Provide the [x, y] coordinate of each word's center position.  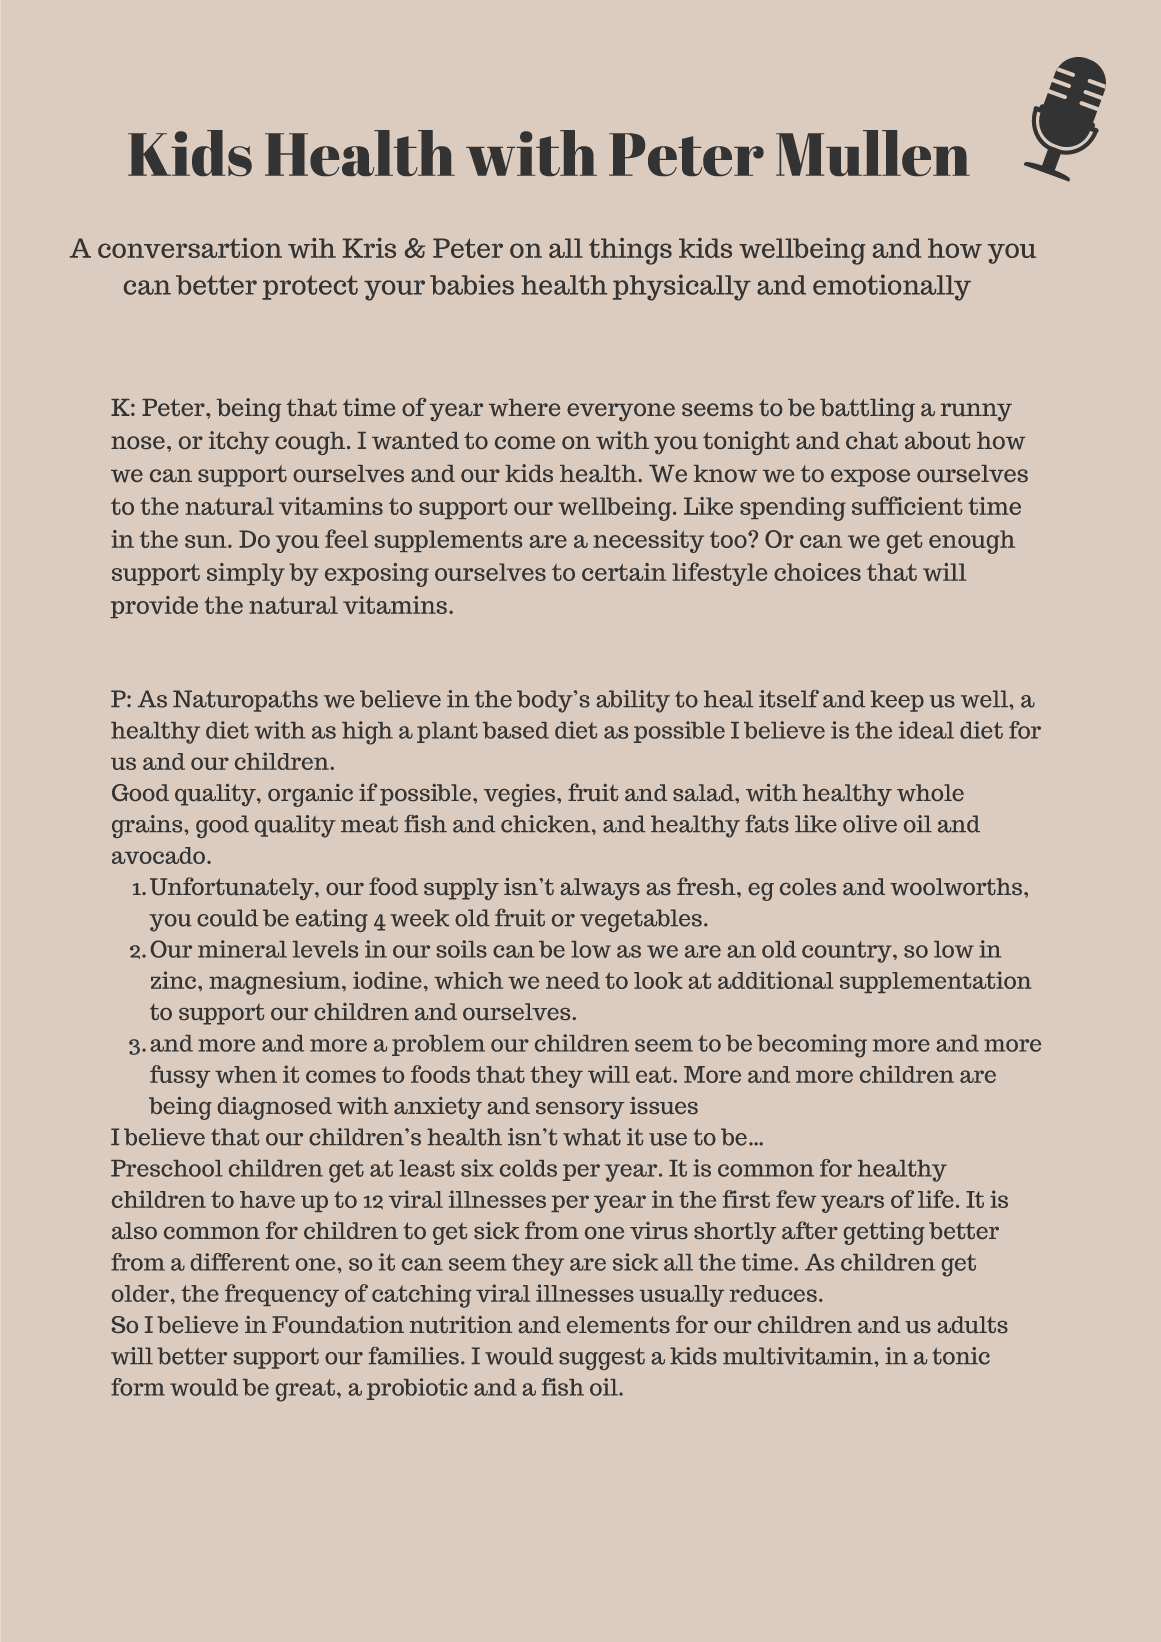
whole [930, 793]
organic [310, 795]
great [305, 1390]
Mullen [873, 153]
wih [312, 248]
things [630, 251]
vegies [519, 795]
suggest [602, 1359]
